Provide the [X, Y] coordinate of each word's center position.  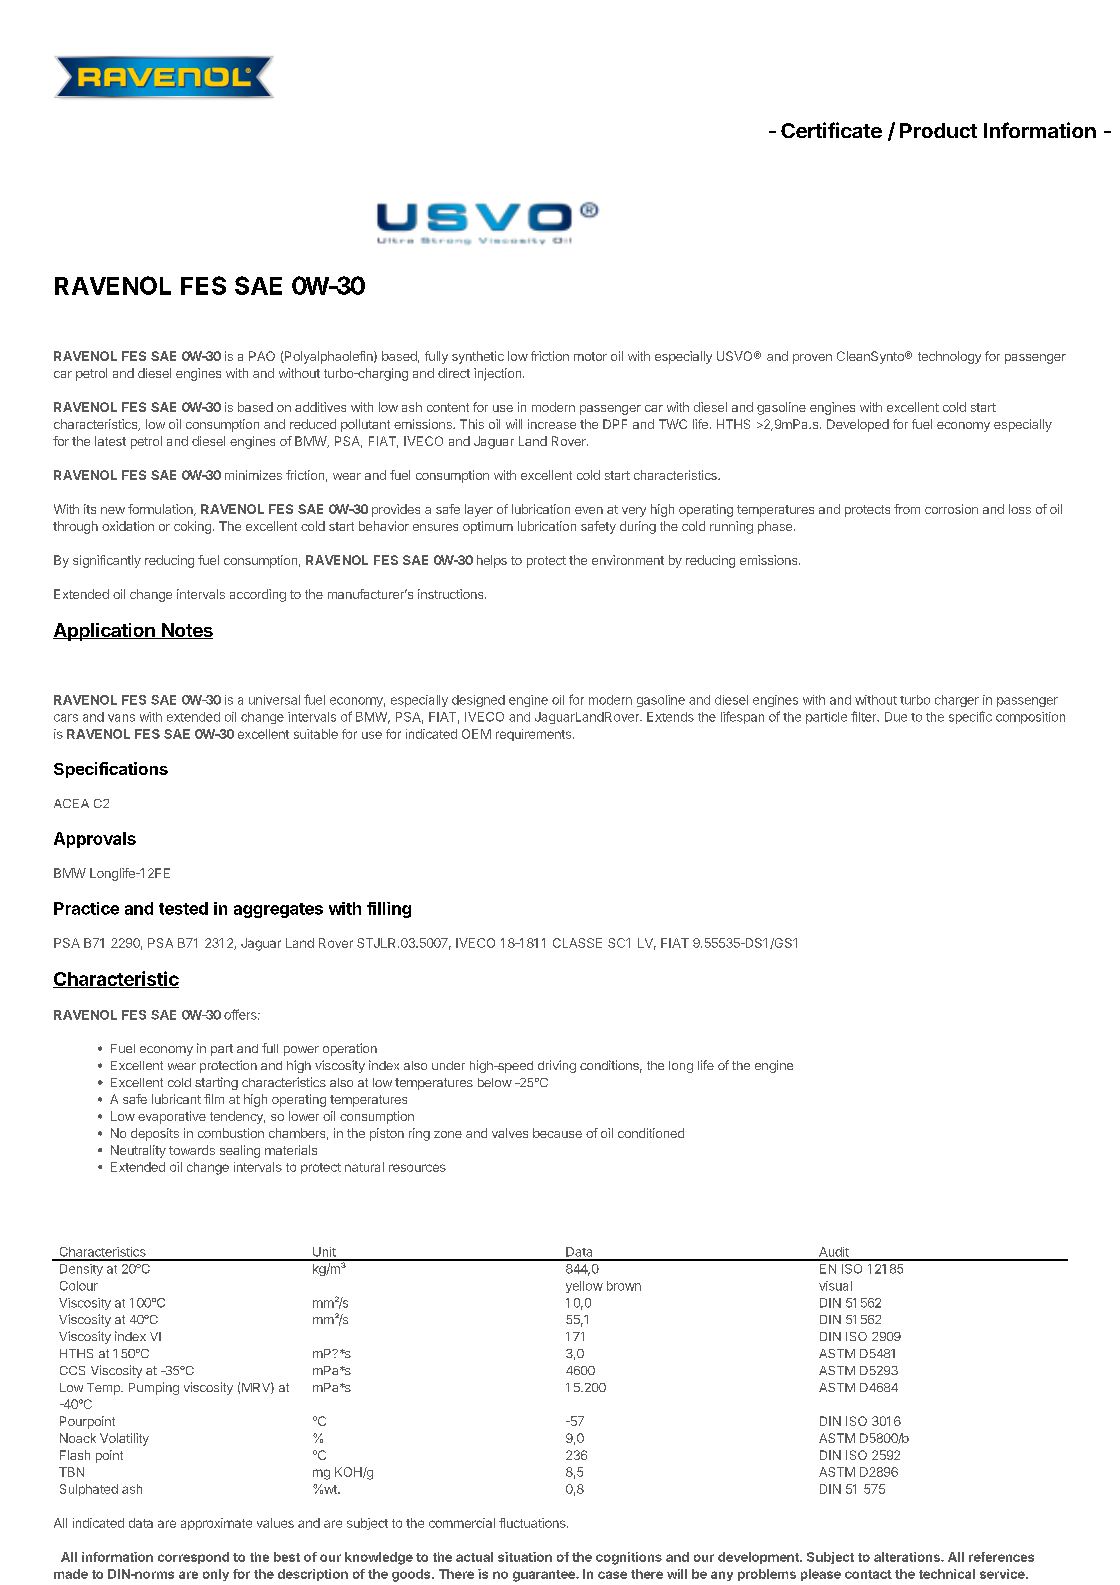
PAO [262, 356]
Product [938, 130]
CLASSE [577, 943]
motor [590, 356]
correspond [193, 1558]
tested [183, 908]
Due [896, 717]
